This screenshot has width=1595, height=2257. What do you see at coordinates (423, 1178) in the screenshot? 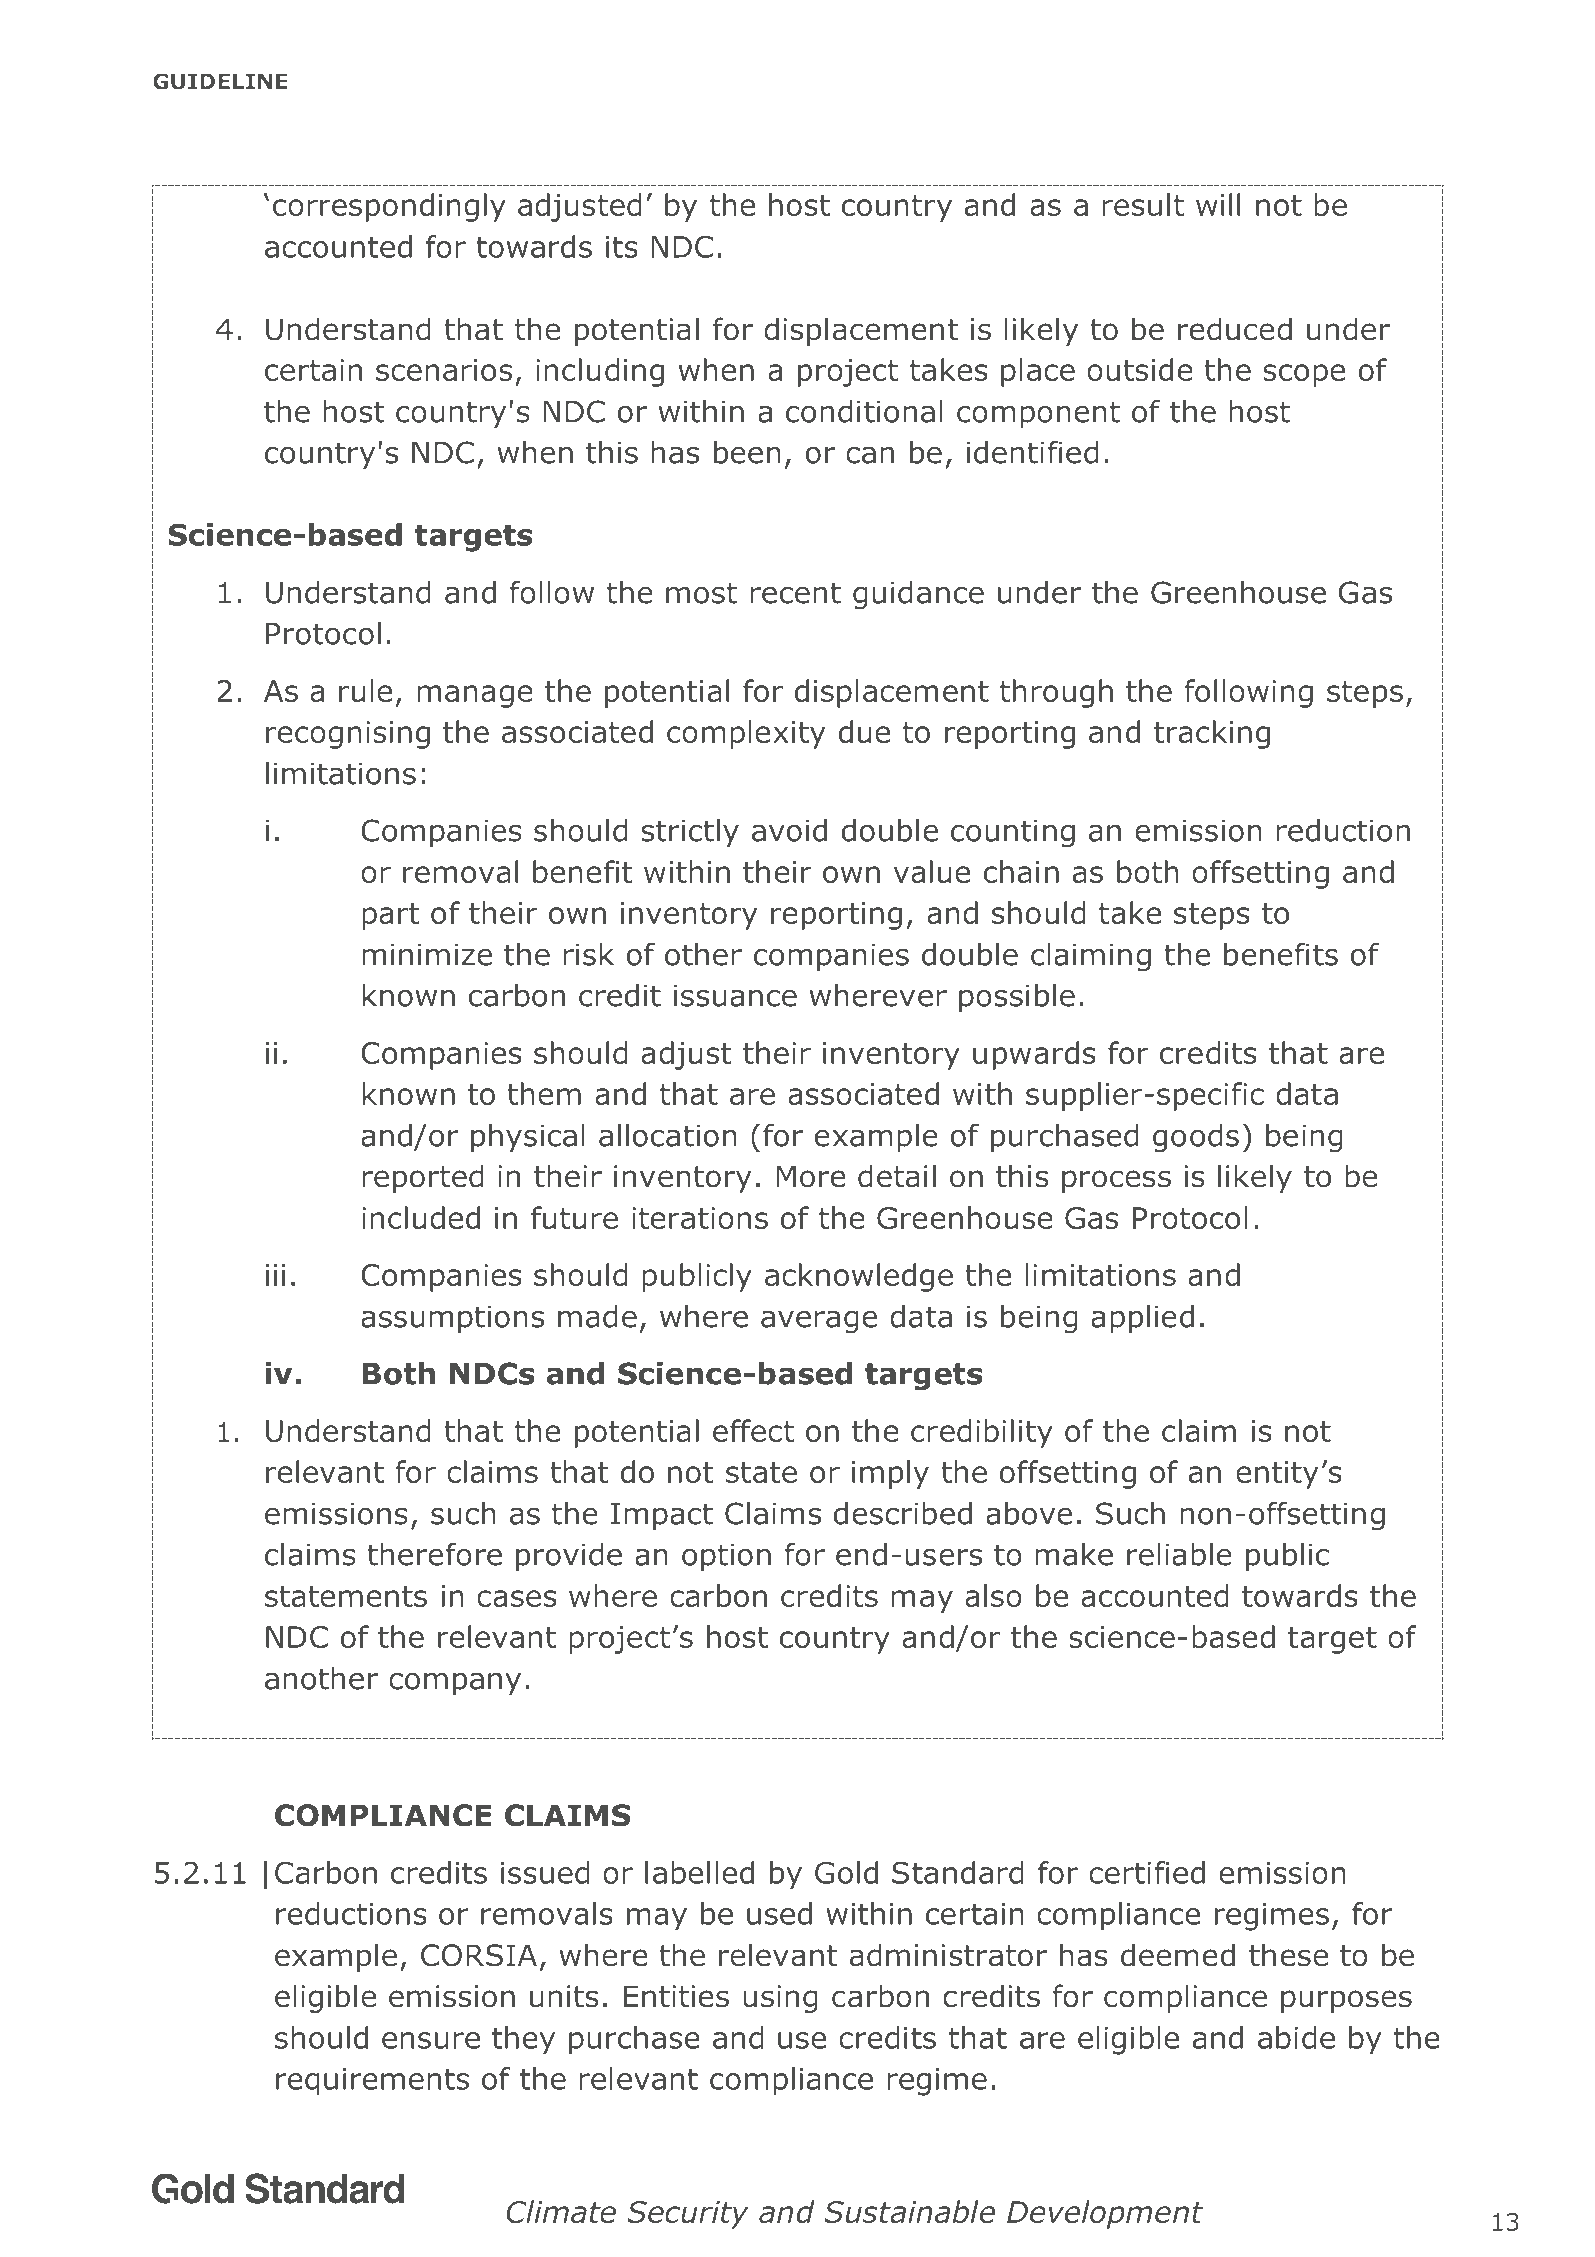
I see `reported` at bounding box center [423, 1178].
